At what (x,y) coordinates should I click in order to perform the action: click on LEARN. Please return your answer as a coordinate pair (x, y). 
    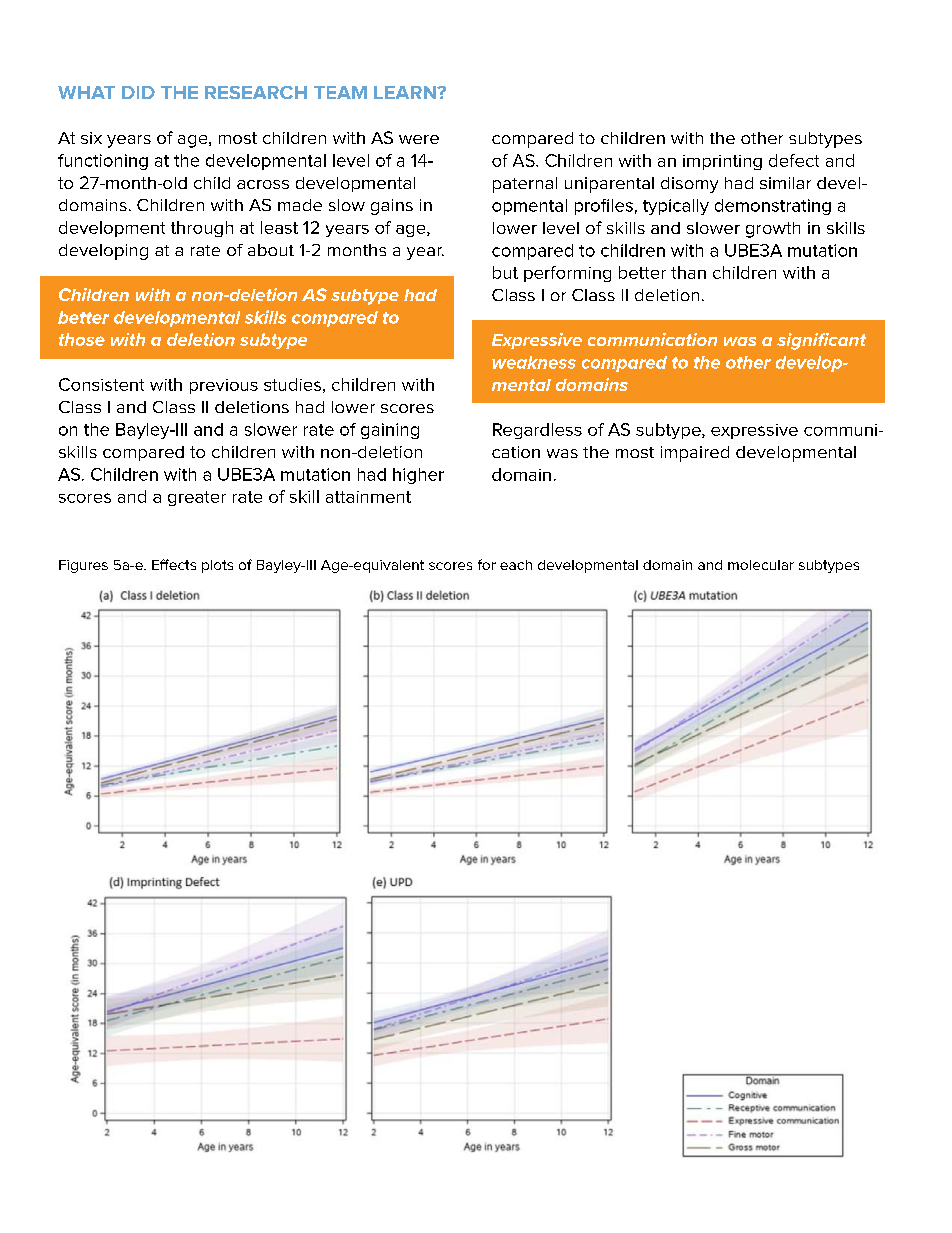
    Looking at the image, I should click on (406, 92).
